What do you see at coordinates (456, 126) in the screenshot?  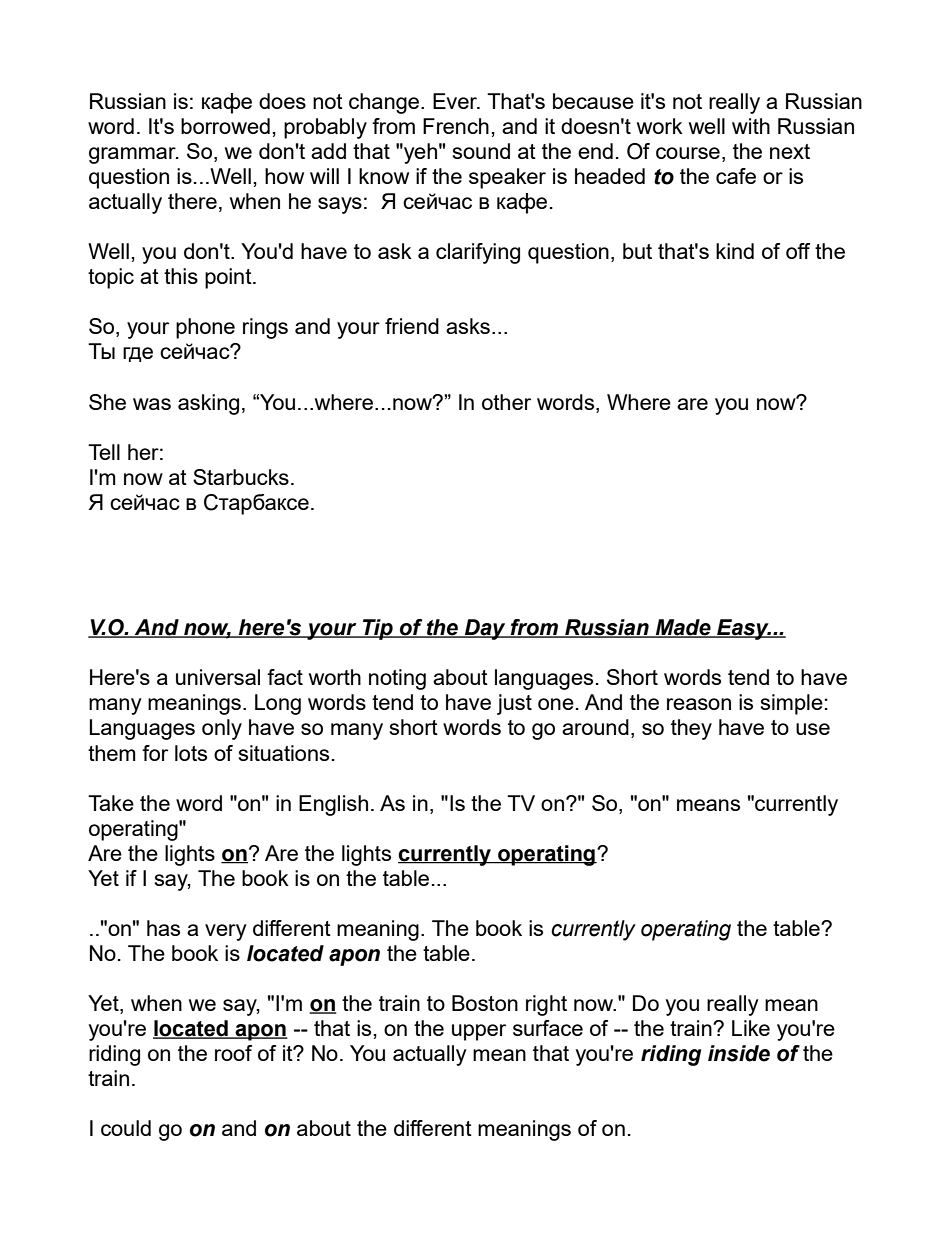 I see `French` at bounding box center [456, 126].
